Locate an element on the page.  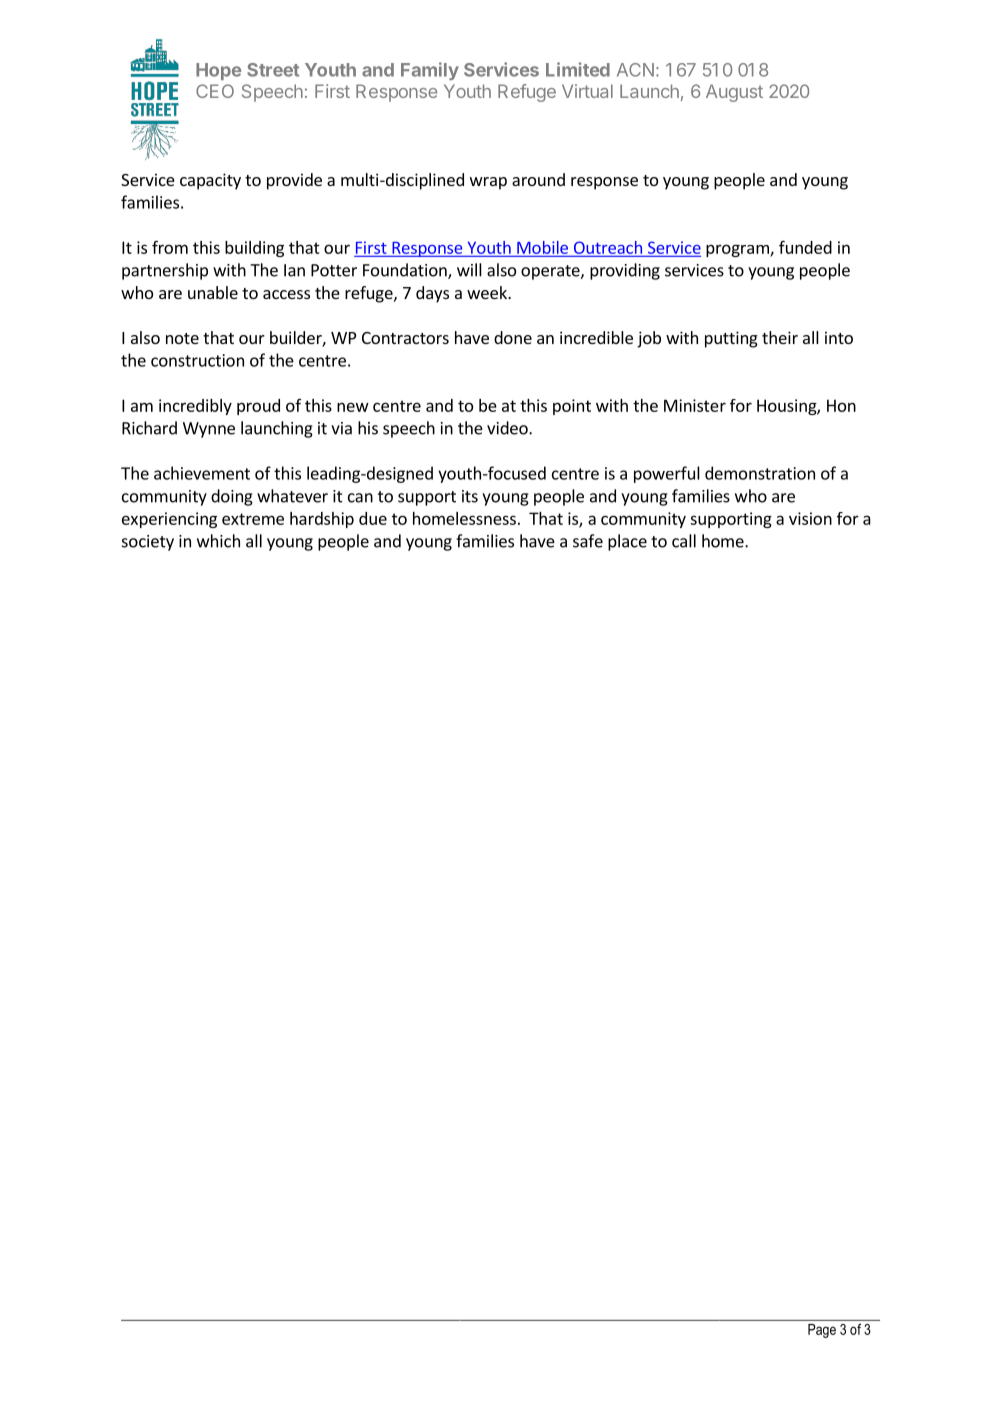
society is located at coordinates (148, 543).
